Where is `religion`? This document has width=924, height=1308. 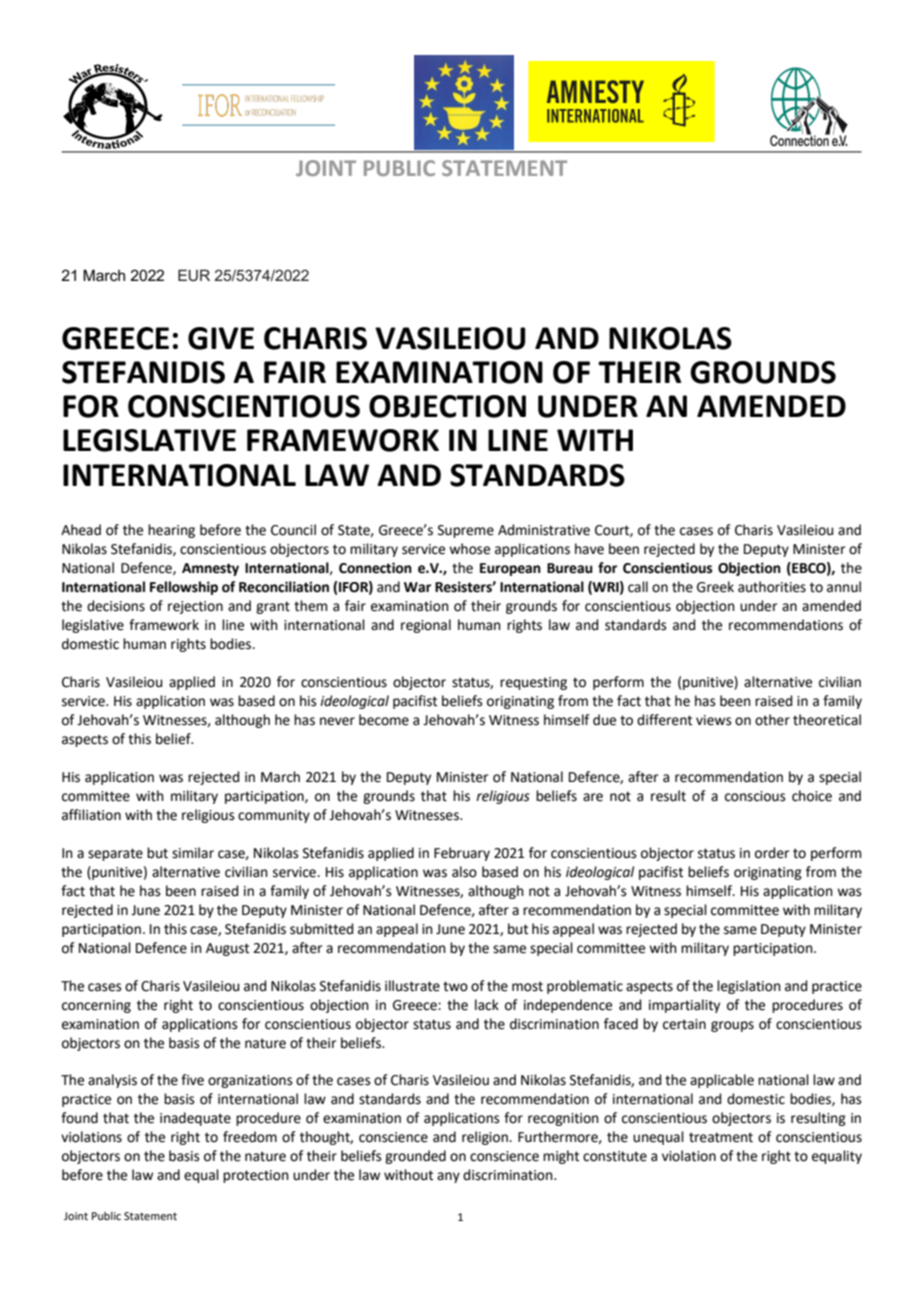 religion is located at coordinates (486, 1138).
